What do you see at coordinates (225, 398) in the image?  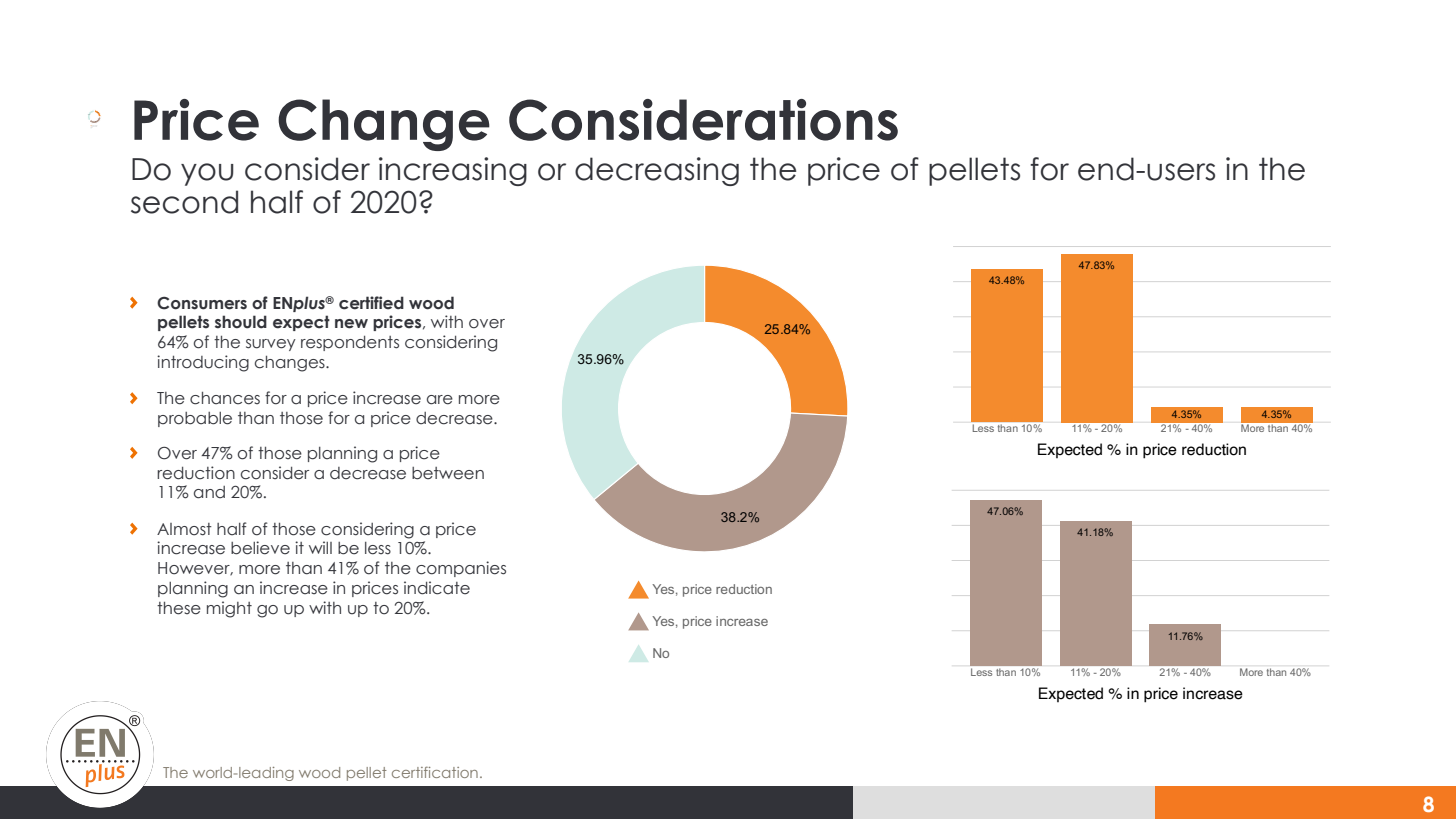 I see `chances` at bounding box center [225, 398].
